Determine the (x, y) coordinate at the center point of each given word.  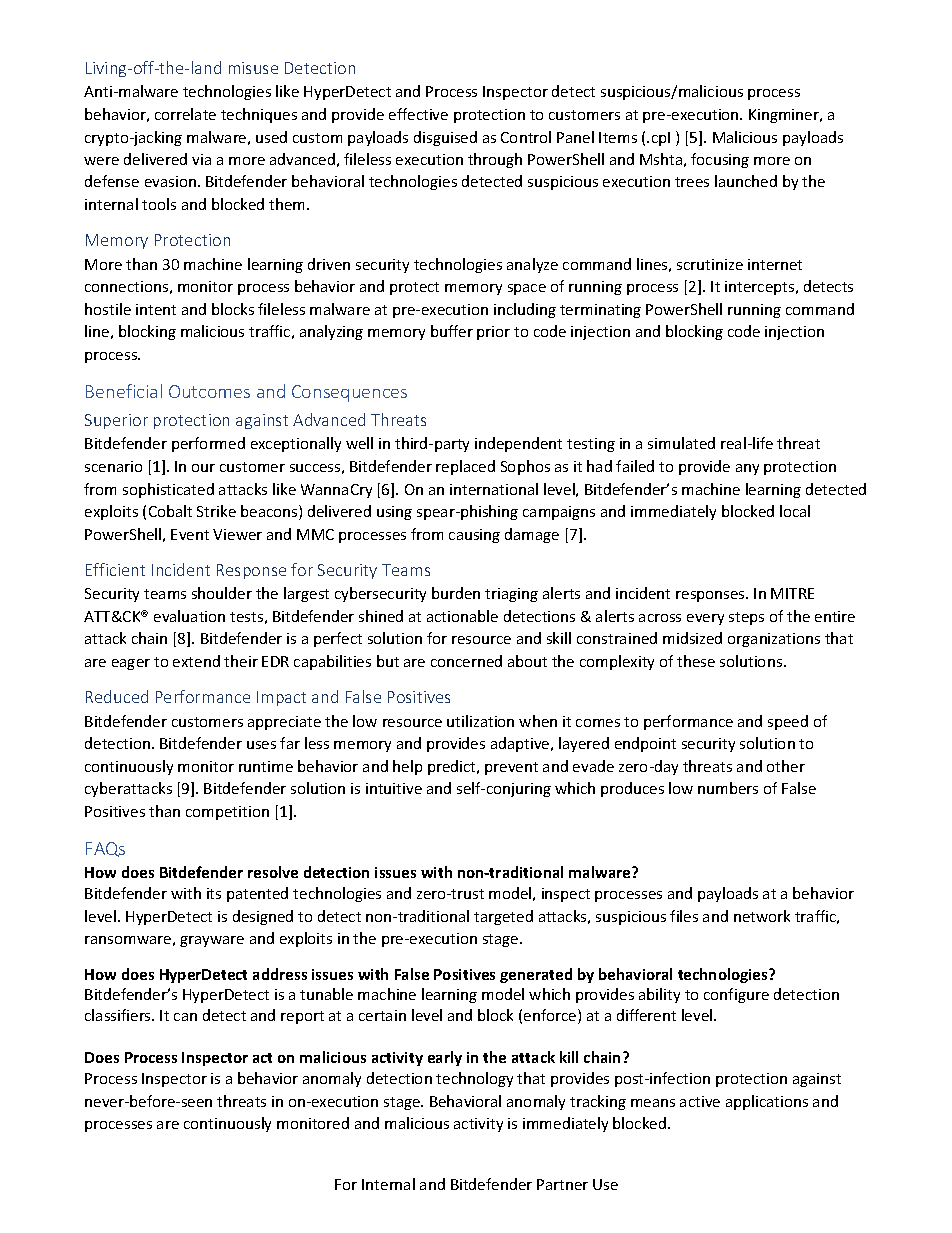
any (747, 469)
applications (767, 1102)
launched (746, 181)
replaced (465, 467)
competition (227, 813)
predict (453, 767)
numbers (728, 788)
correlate (185, 114)
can (185, 1017)
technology (474, 1079)
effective (418, 114)
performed (208, 444)
